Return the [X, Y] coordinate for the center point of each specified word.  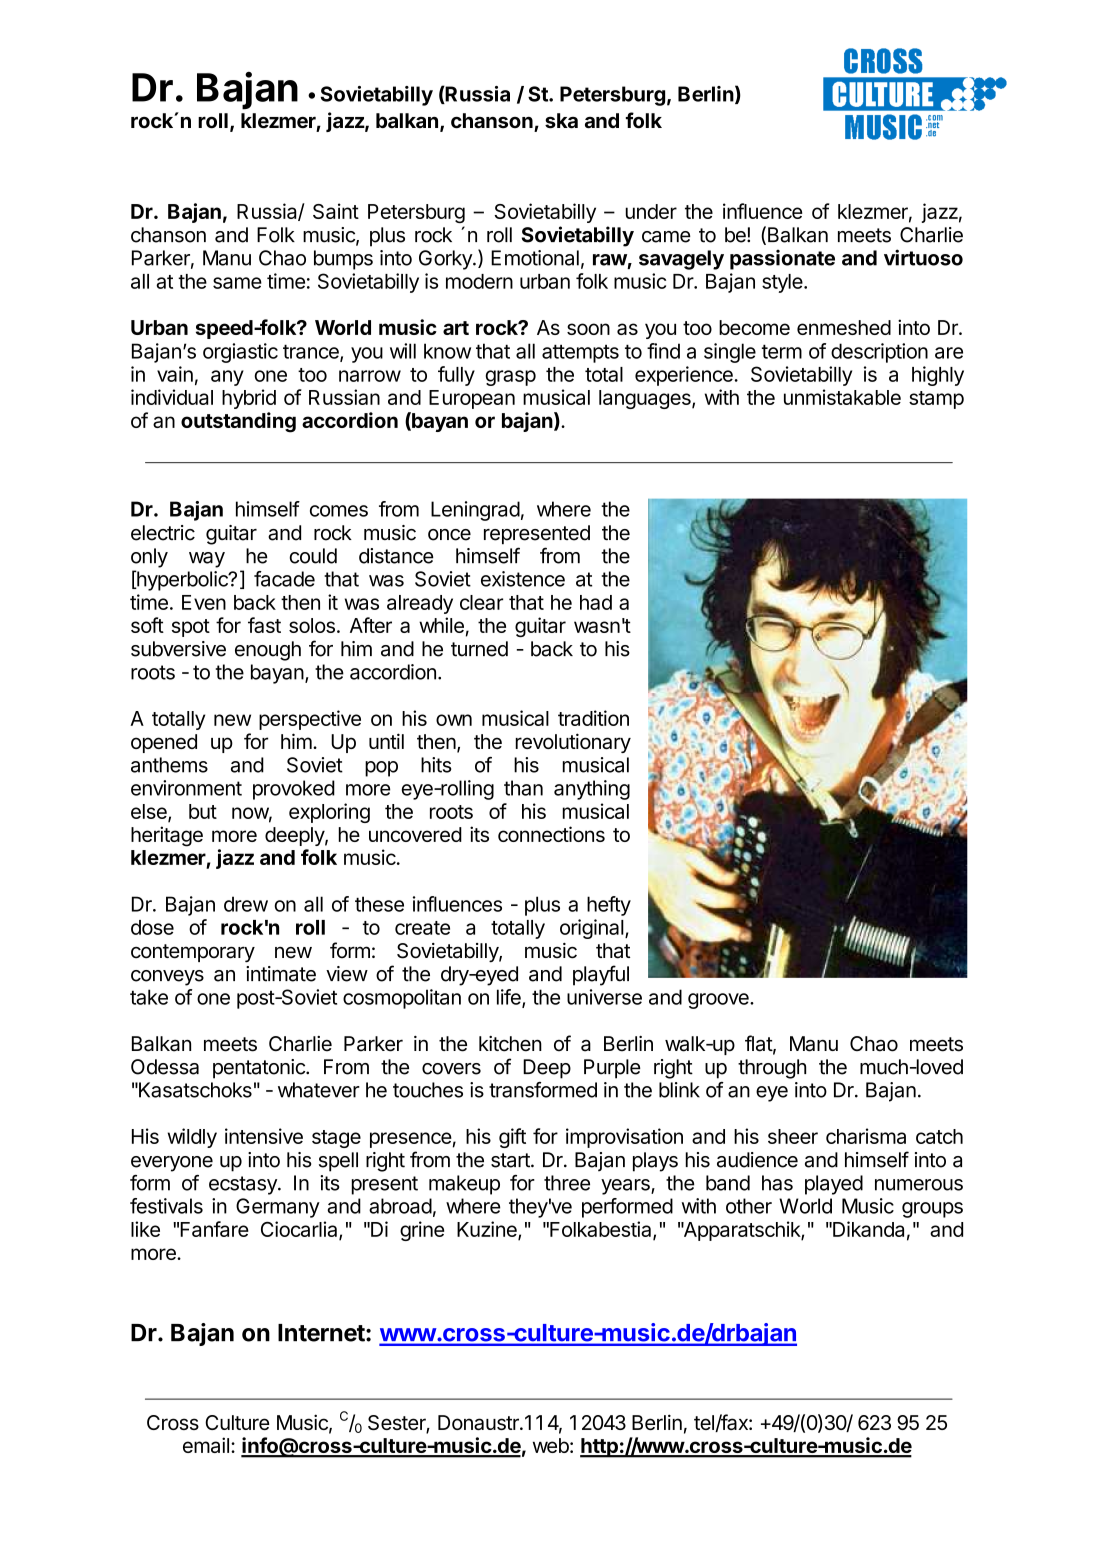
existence [523, 579]
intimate [281, 974]
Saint [336, 211]
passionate [782, 260]
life [510, 998]
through [772, 1069]
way [207, 560]
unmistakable [842, 397]
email [206, 1445]
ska [561, 121]
